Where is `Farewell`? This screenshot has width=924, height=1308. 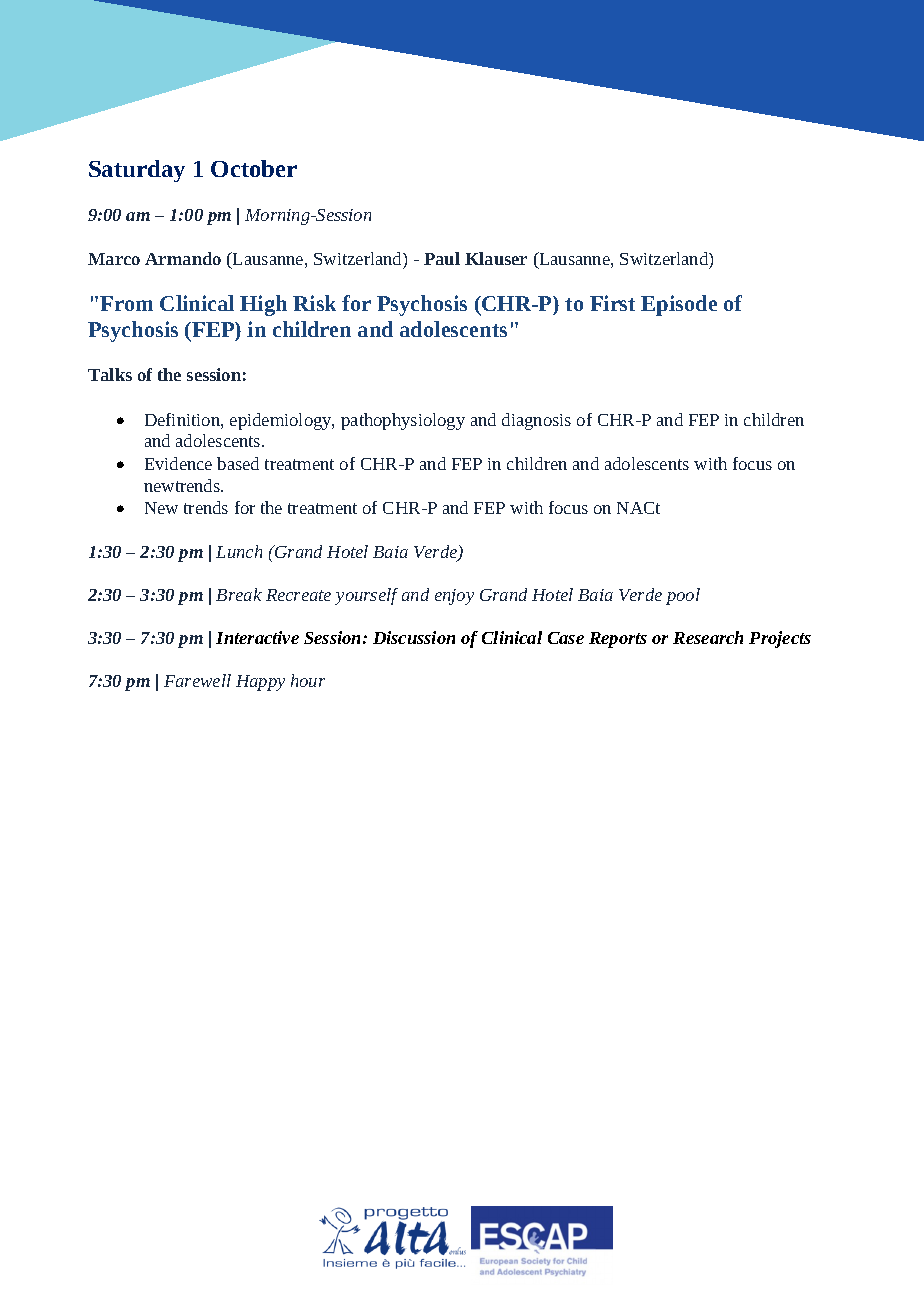
Farewell is located at coordinates (197, 680).
